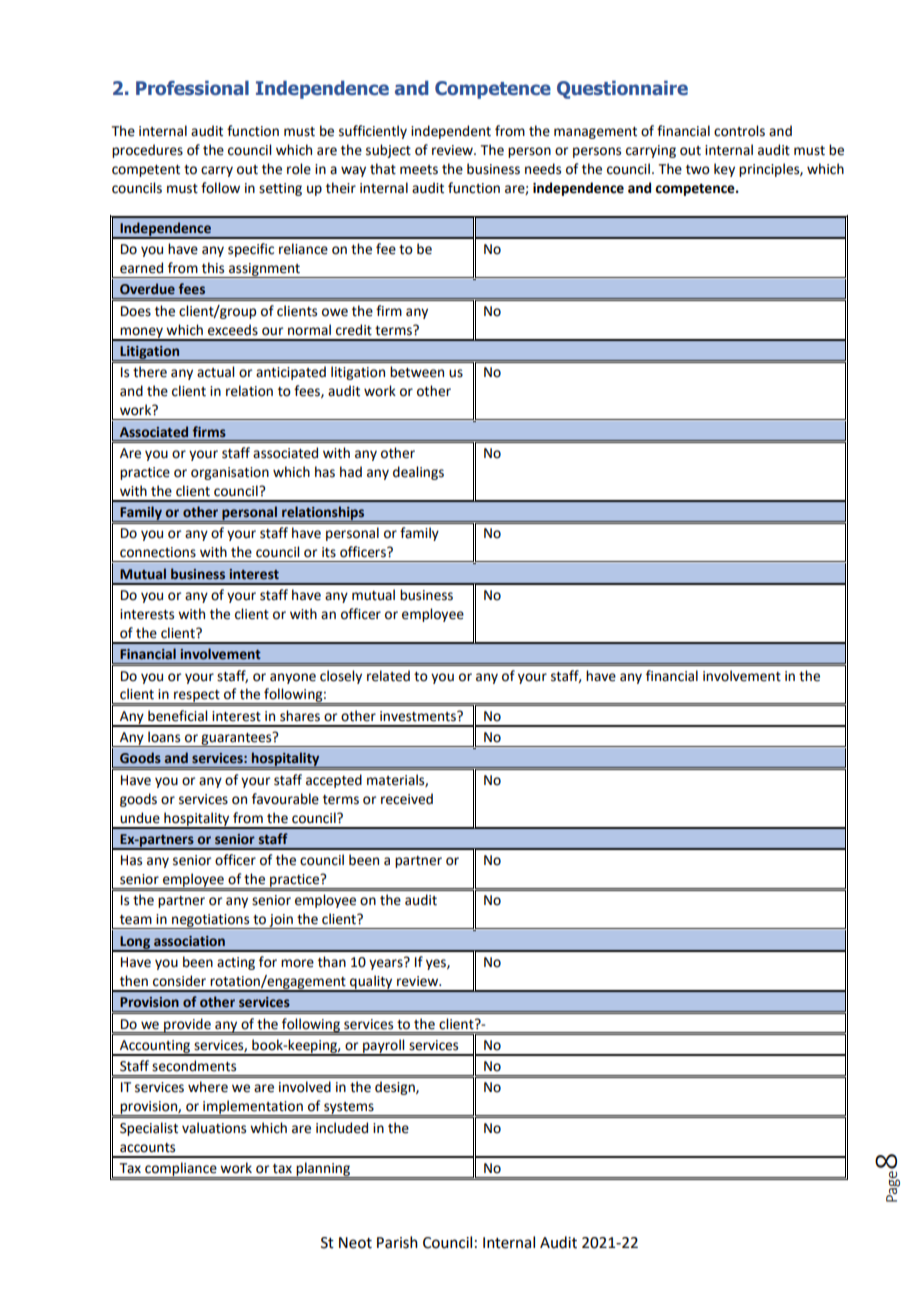  What do you see at coordinates (396, 1088) in the screenshot?
I see `design` at bounding box center [396, 1088].
